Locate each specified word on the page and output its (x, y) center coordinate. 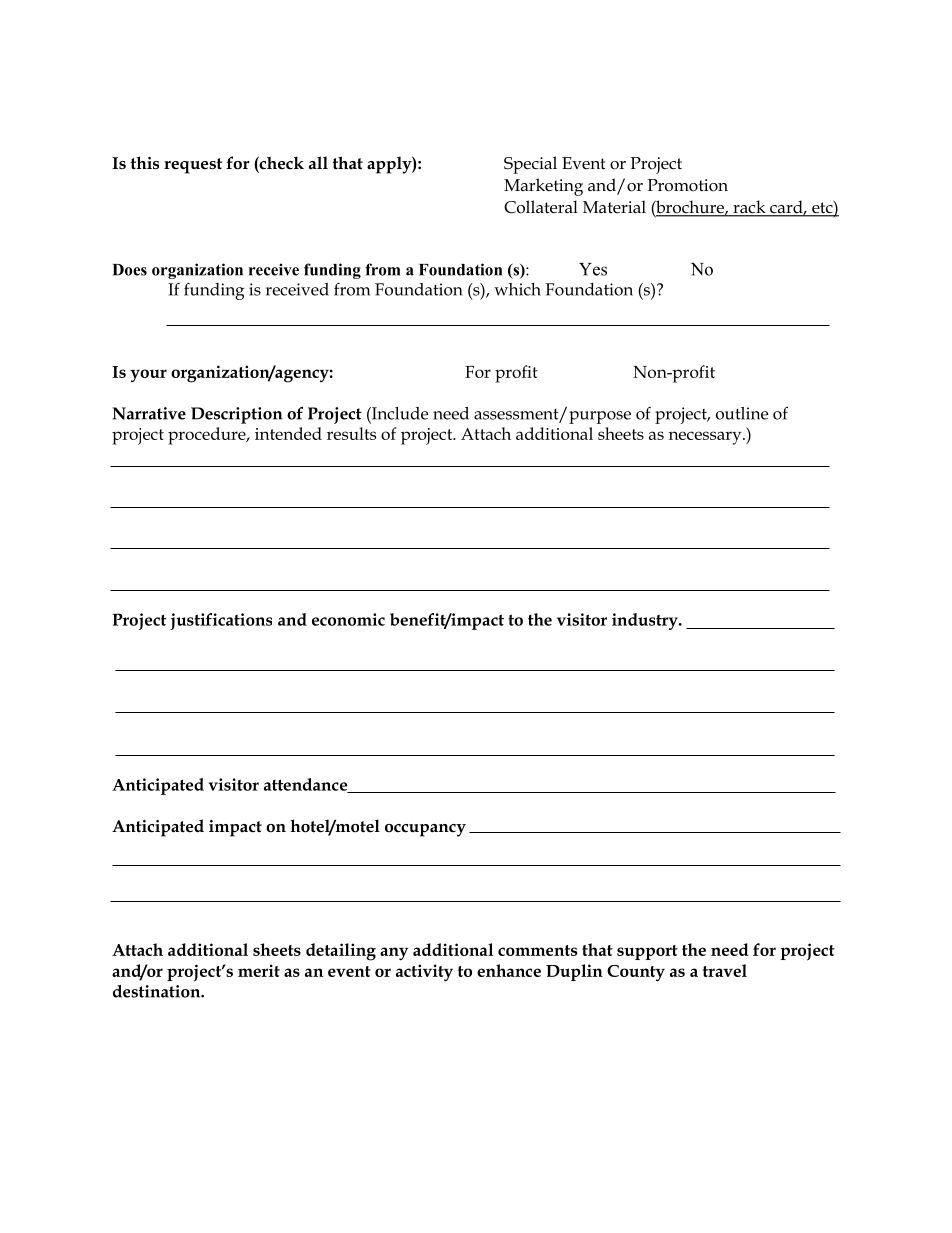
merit (259, 970)
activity (424, 972)
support (647, 952)
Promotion (687, 185)
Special (530, 165)
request (193, 166)
